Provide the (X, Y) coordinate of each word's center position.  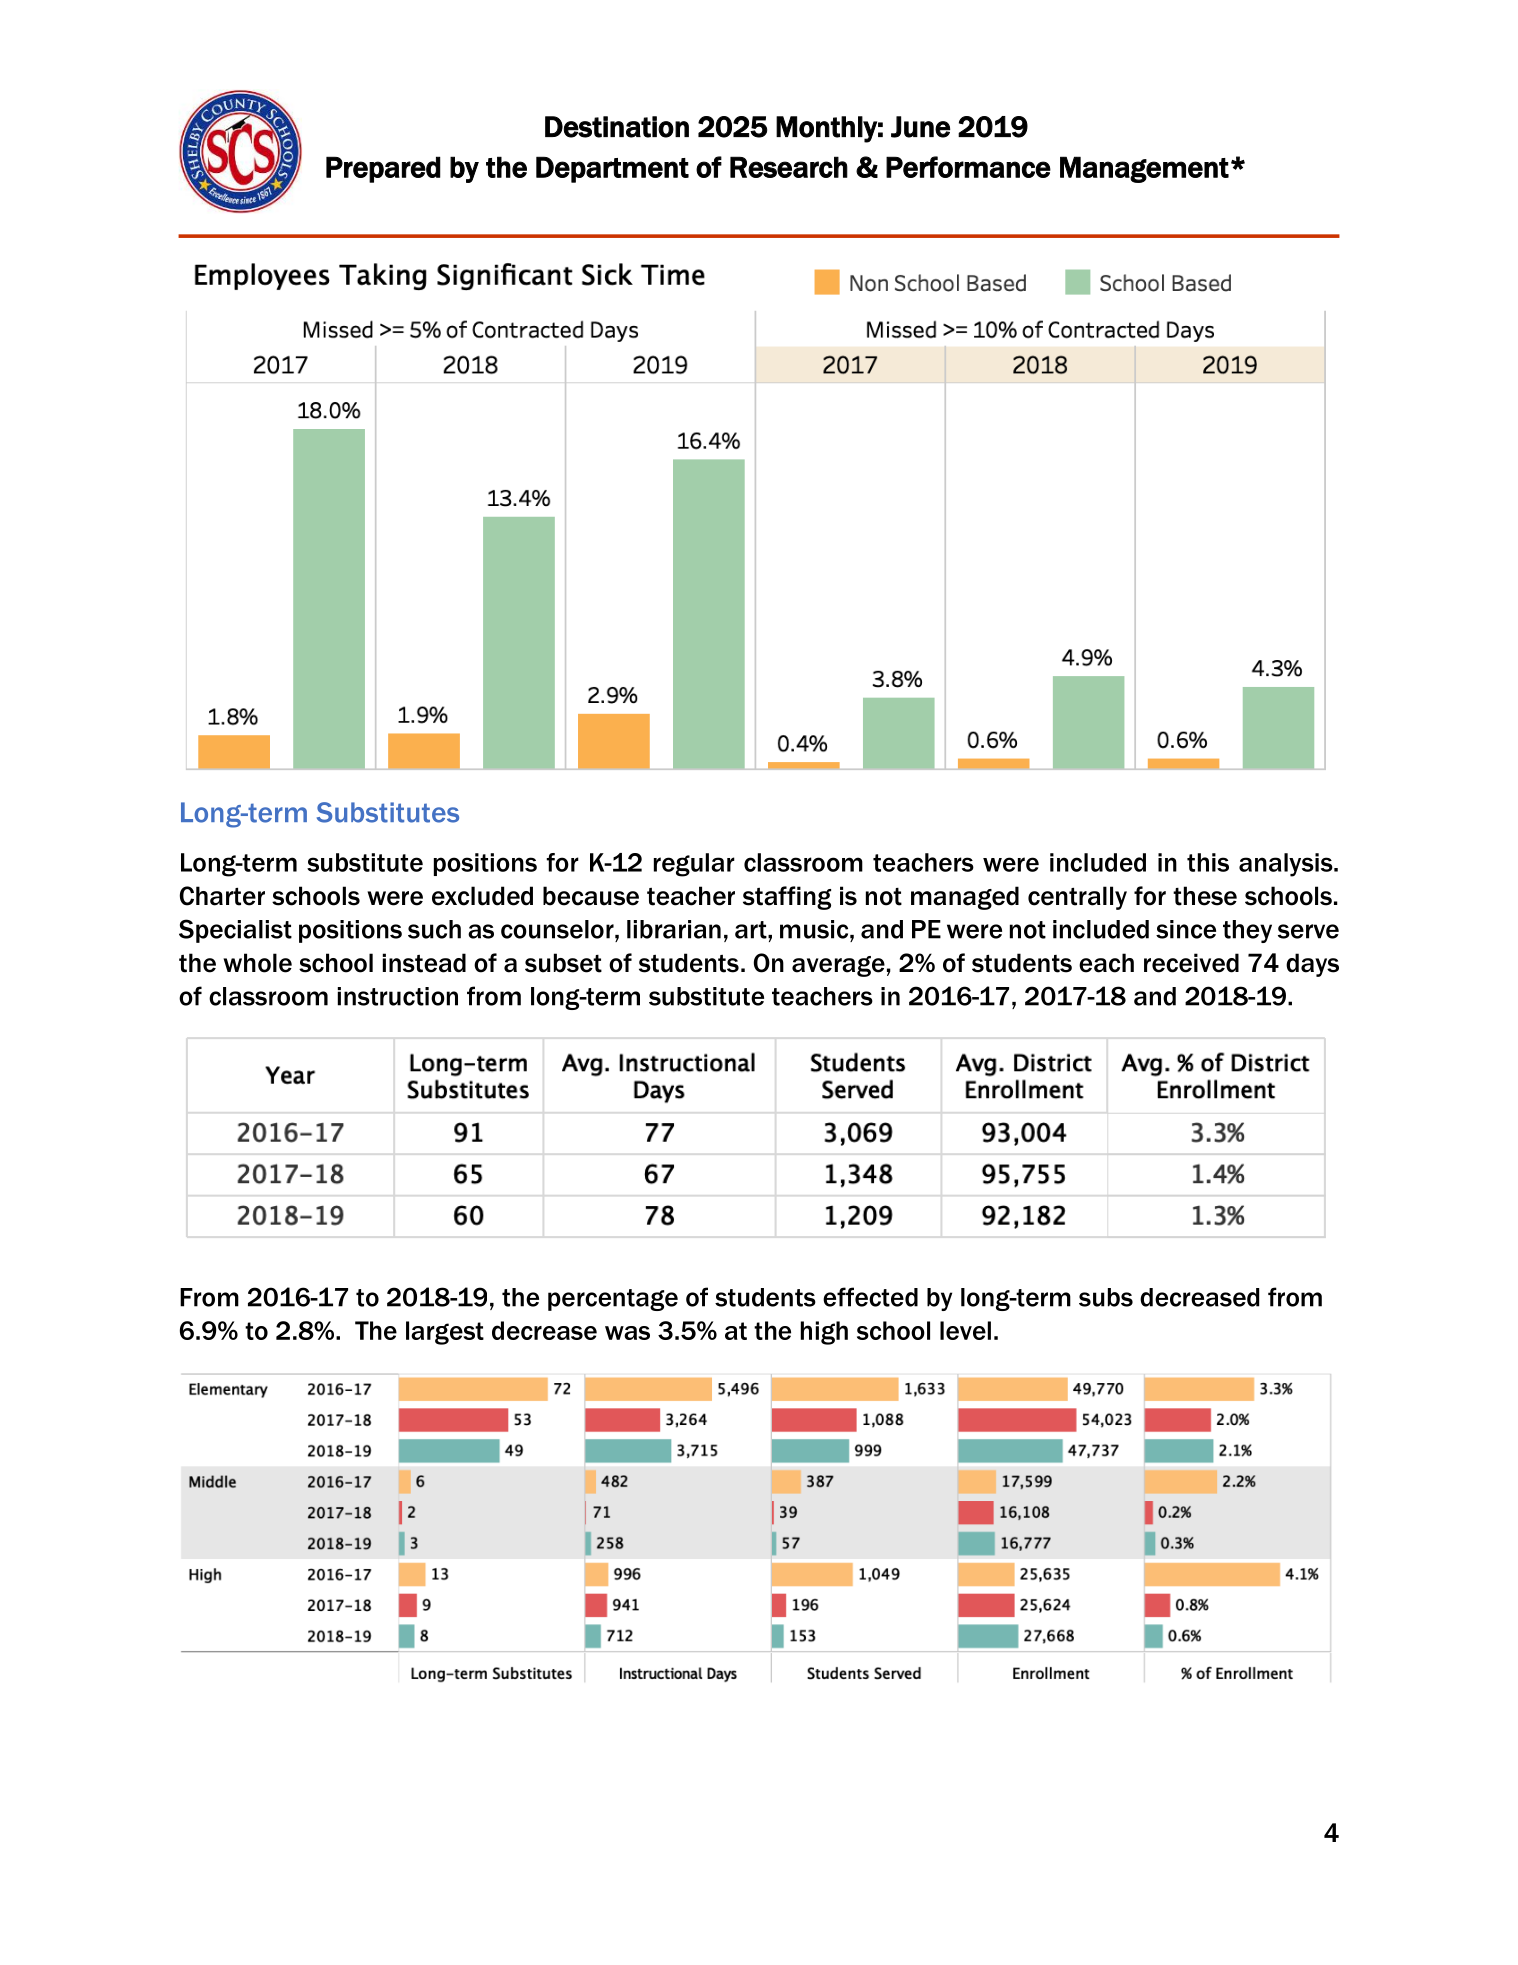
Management (1144, 169)
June (920, 127)
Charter (222, 896)
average (838, 966)
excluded (482, 896)
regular (694, 865)
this (1208, 862)
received (1191, 963)
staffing (787, 898)
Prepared (383, 169)
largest (445, 1333)
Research (789, 167)
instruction (398, 996)
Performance (968, 167)
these (1205, 896)
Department (612, 169)
